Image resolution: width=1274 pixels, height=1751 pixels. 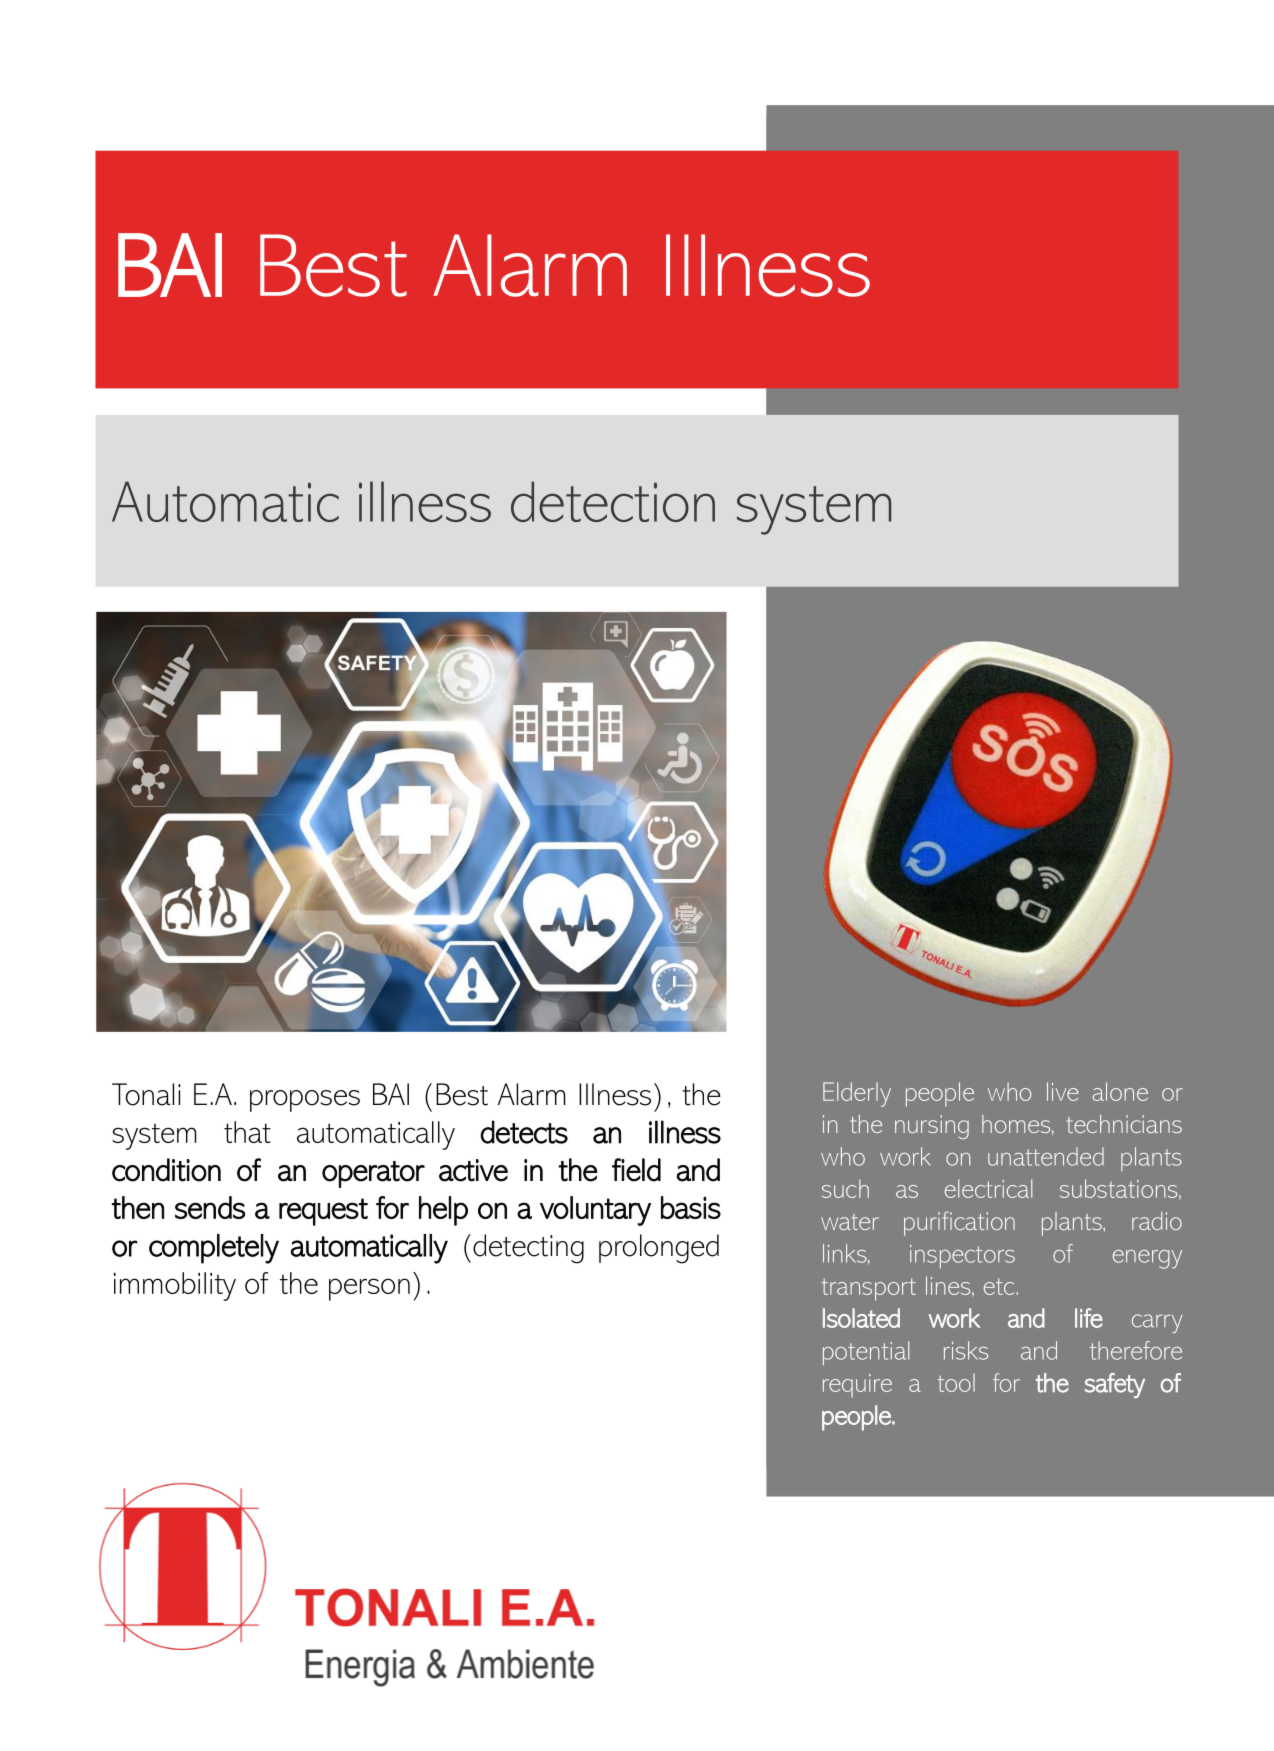 I want to click on detection, so click(x=613, y=501).
